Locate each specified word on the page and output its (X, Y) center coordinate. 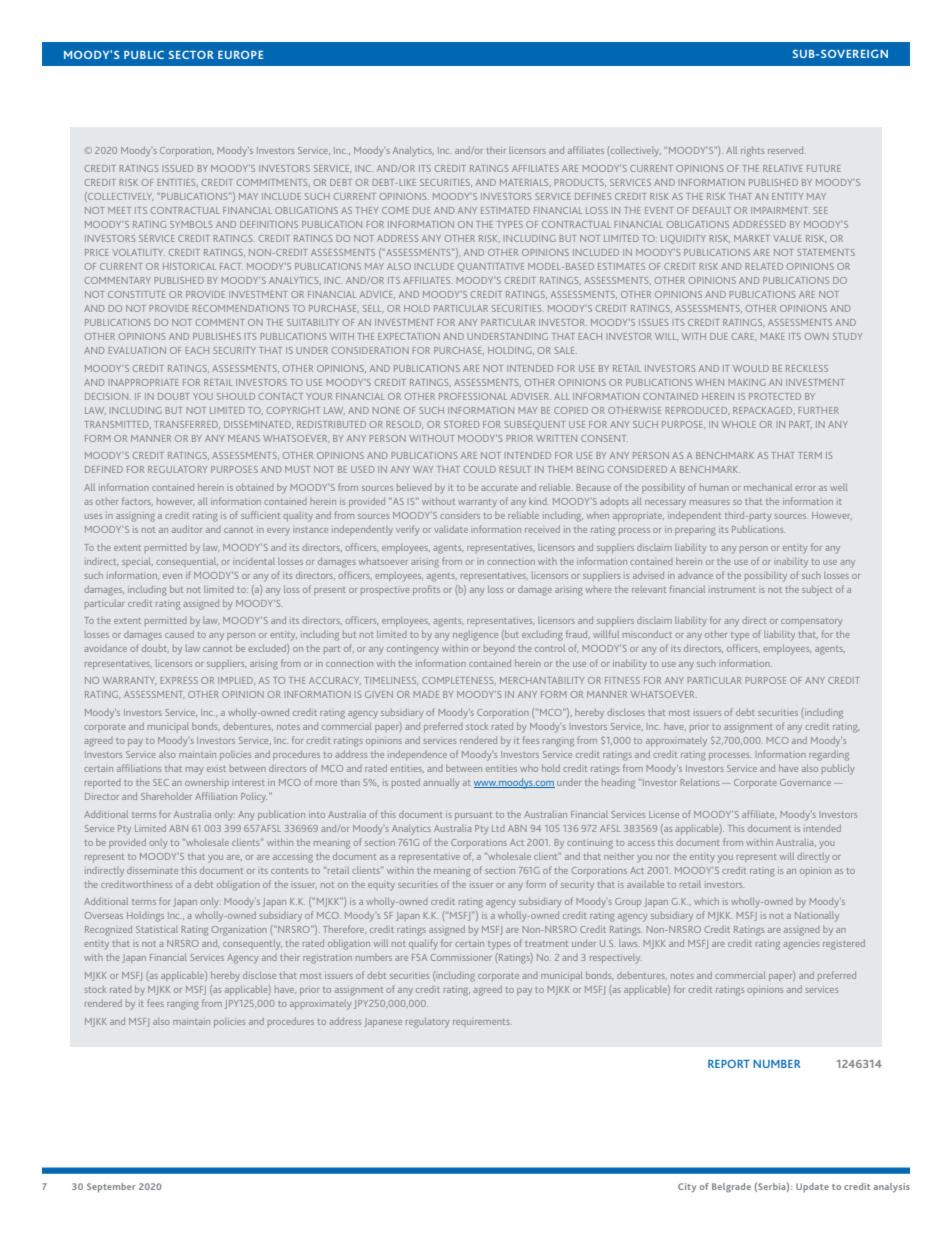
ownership (207, 783)
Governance (805, 782)
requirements (482, 1023)
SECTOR (191, 55)
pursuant (473, 816)
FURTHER (819, 410)
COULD (480, 469)
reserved (787, 150)
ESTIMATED (505, 210)
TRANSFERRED (187, 425)
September (111, 1187)
